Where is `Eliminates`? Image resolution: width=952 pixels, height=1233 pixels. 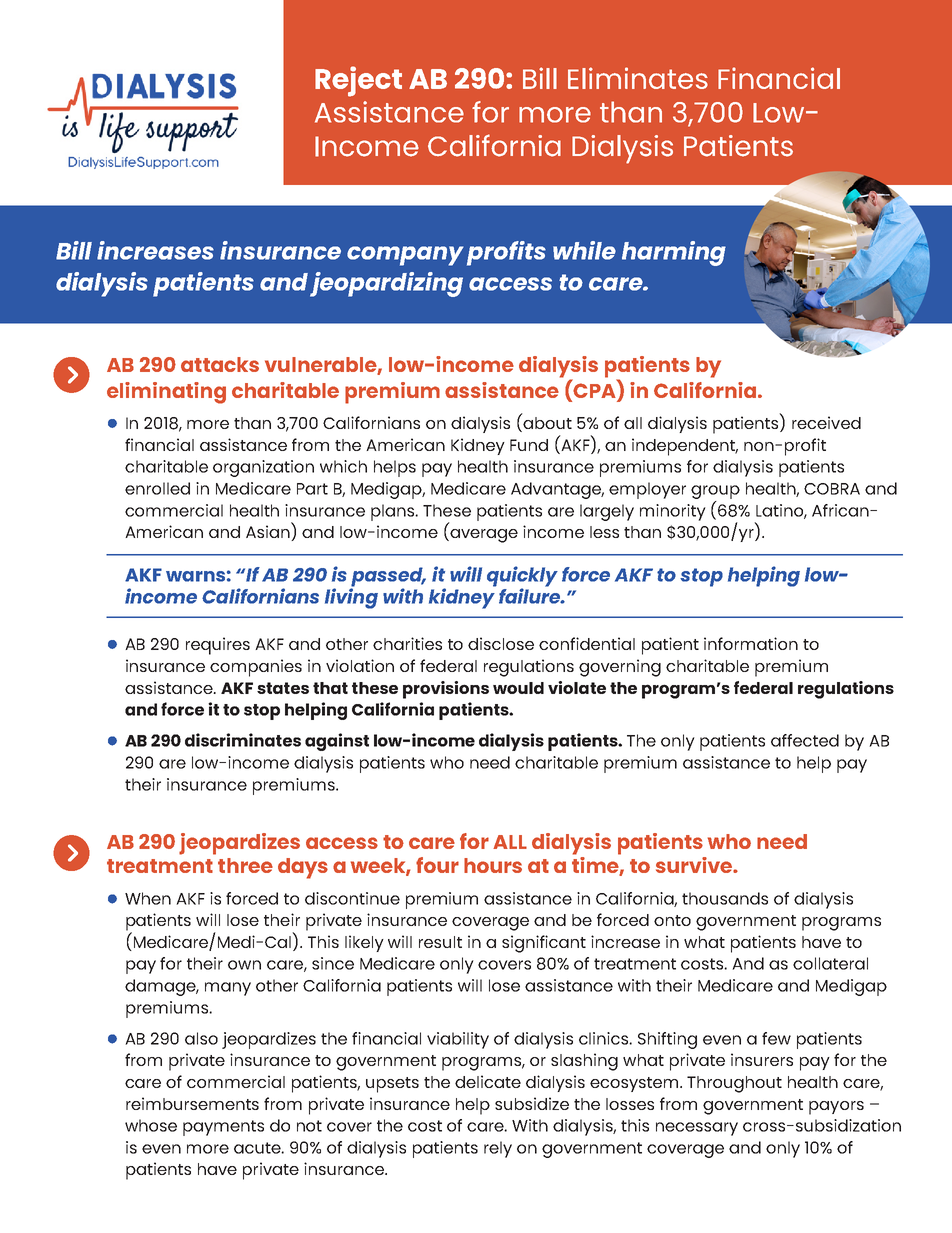 Eliminates is located at coordinates (638, 78).
